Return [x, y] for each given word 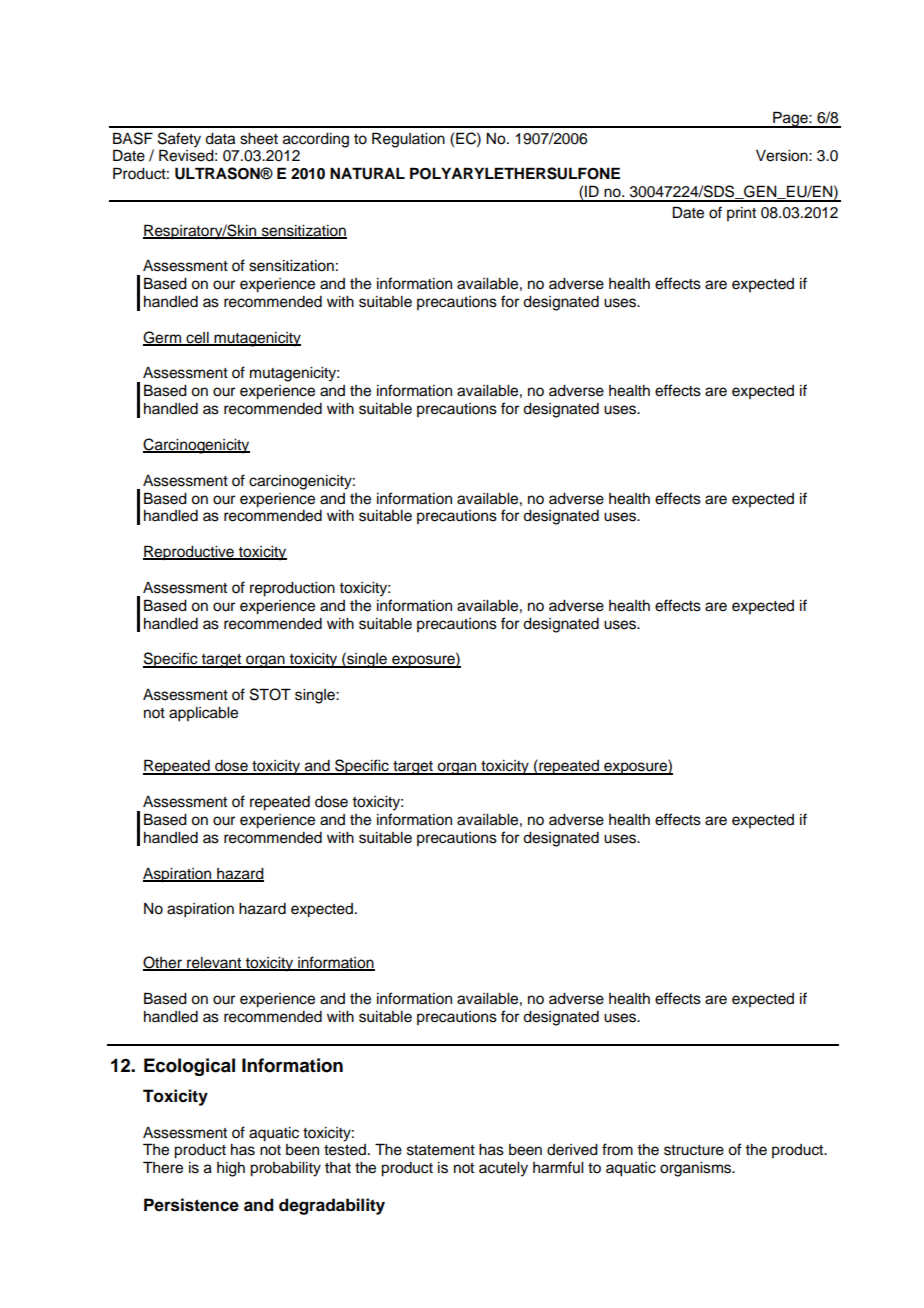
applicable [203, 714]
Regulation [408, 140]
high [231, 1169]
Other [163, 963]
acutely [503, 1169]
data [220, 139]
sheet [259, 139]
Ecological [189, 1067]
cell [197, 338]
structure [694, 1150]
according [316, 140]
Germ [163, 338]
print [741, 214]
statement [441, 1150]
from [617, 1149]
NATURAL [367, 173]
